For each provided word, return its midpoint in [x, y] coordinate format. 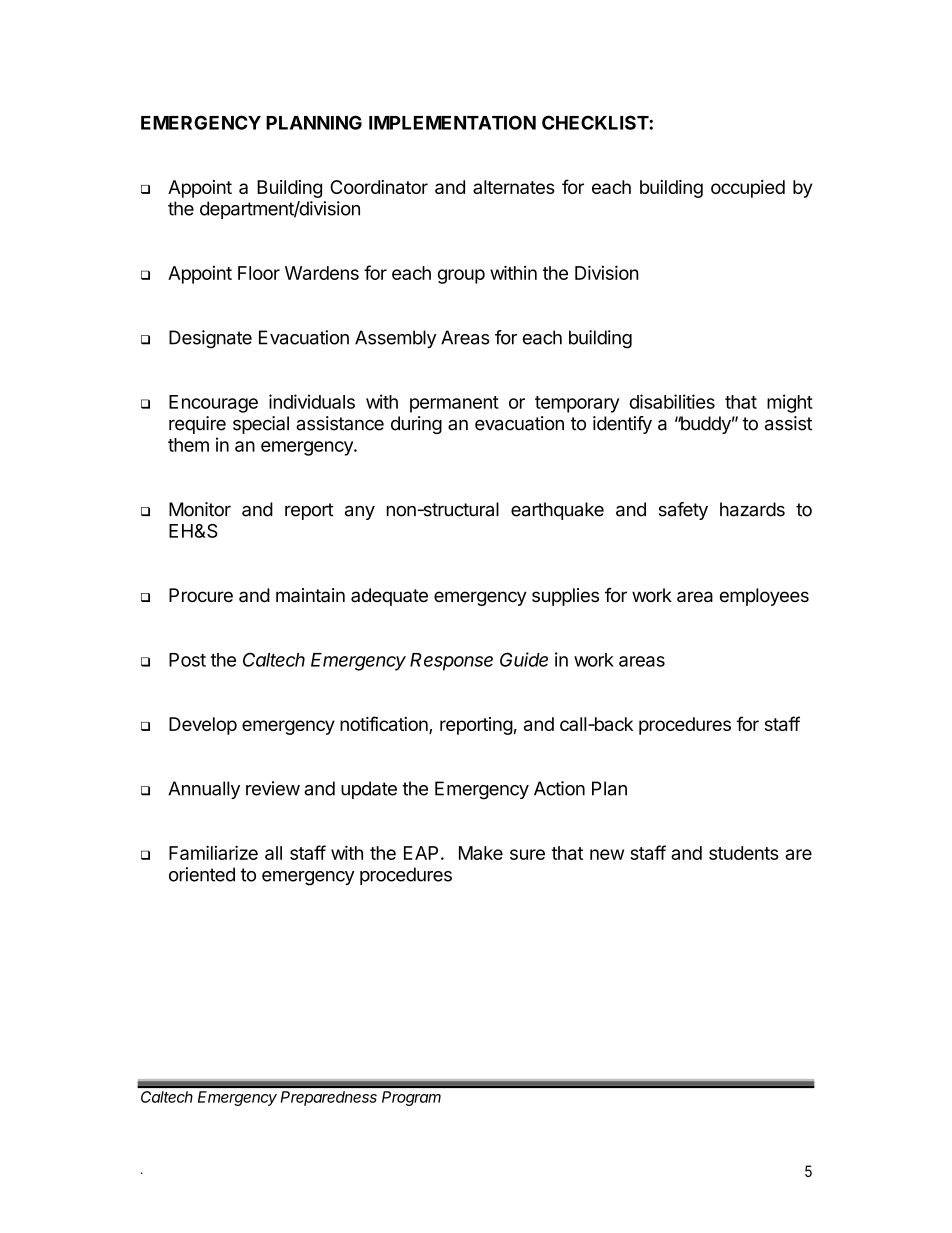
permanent [454, 404]
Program [411, 1098]
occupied [748, 189]
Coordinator [379, 187]
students [744, 853]
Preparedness [329, 1098]
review [273, 788]
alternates [514, 187]
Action [559, 788]
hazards [752, 509]
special [261, 425]
